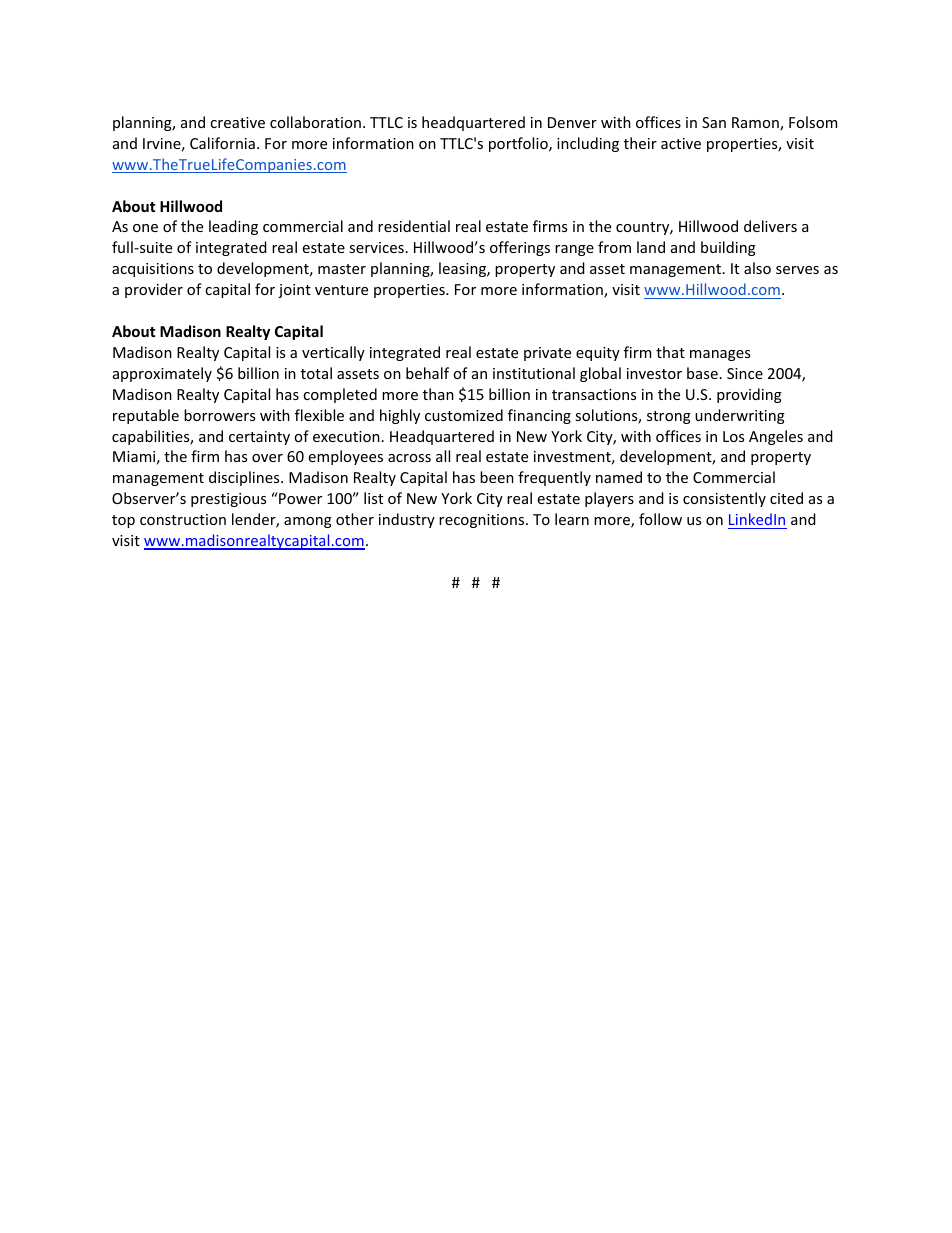 The image size is (952, 1233). Describe the element at coordinates (154, 290) in the screenshot. I see `provider` at that location.
